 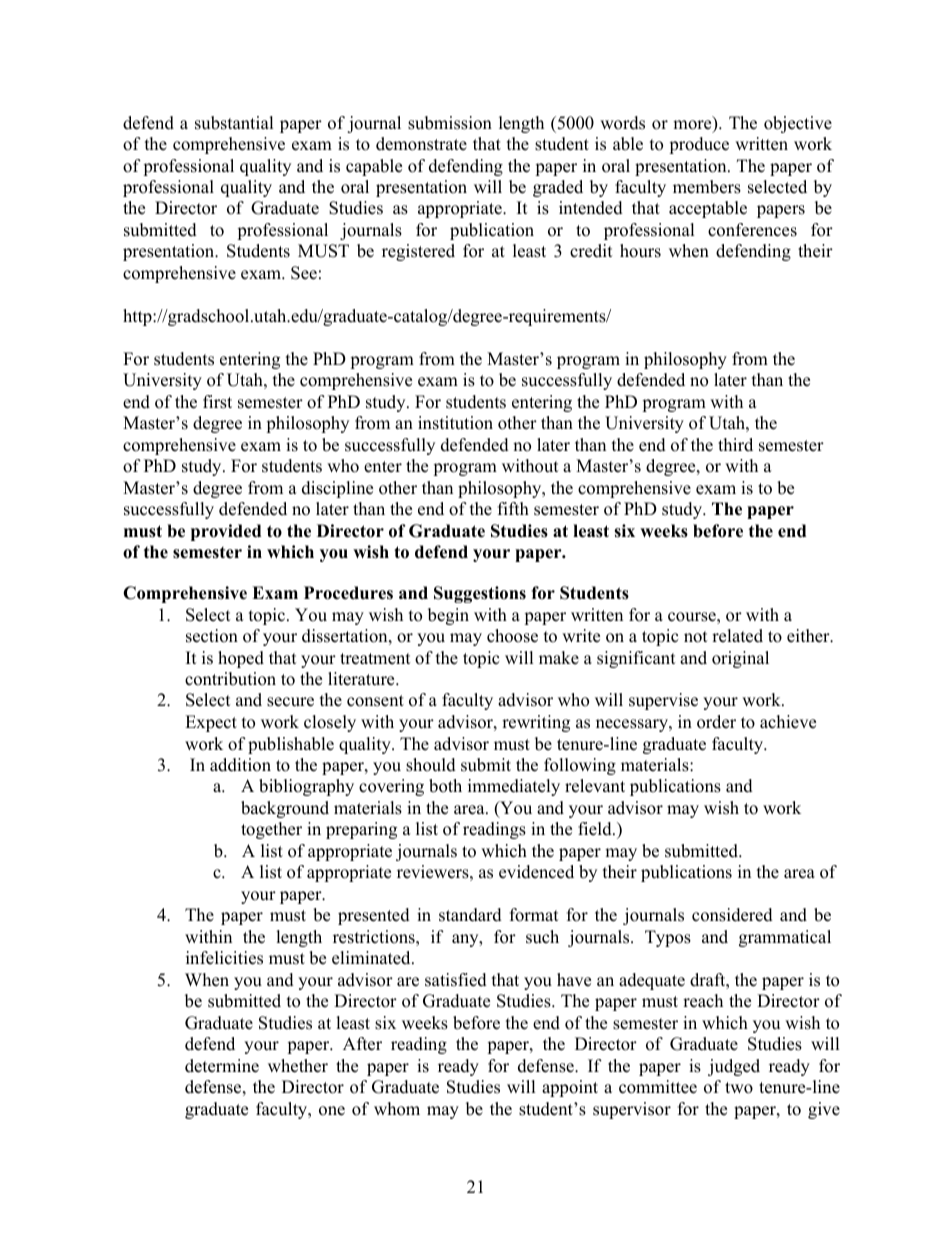 What do you see at coordinates (514, 787) in the screenshot?
I see `immediately` at bounding box center [514, 787].
